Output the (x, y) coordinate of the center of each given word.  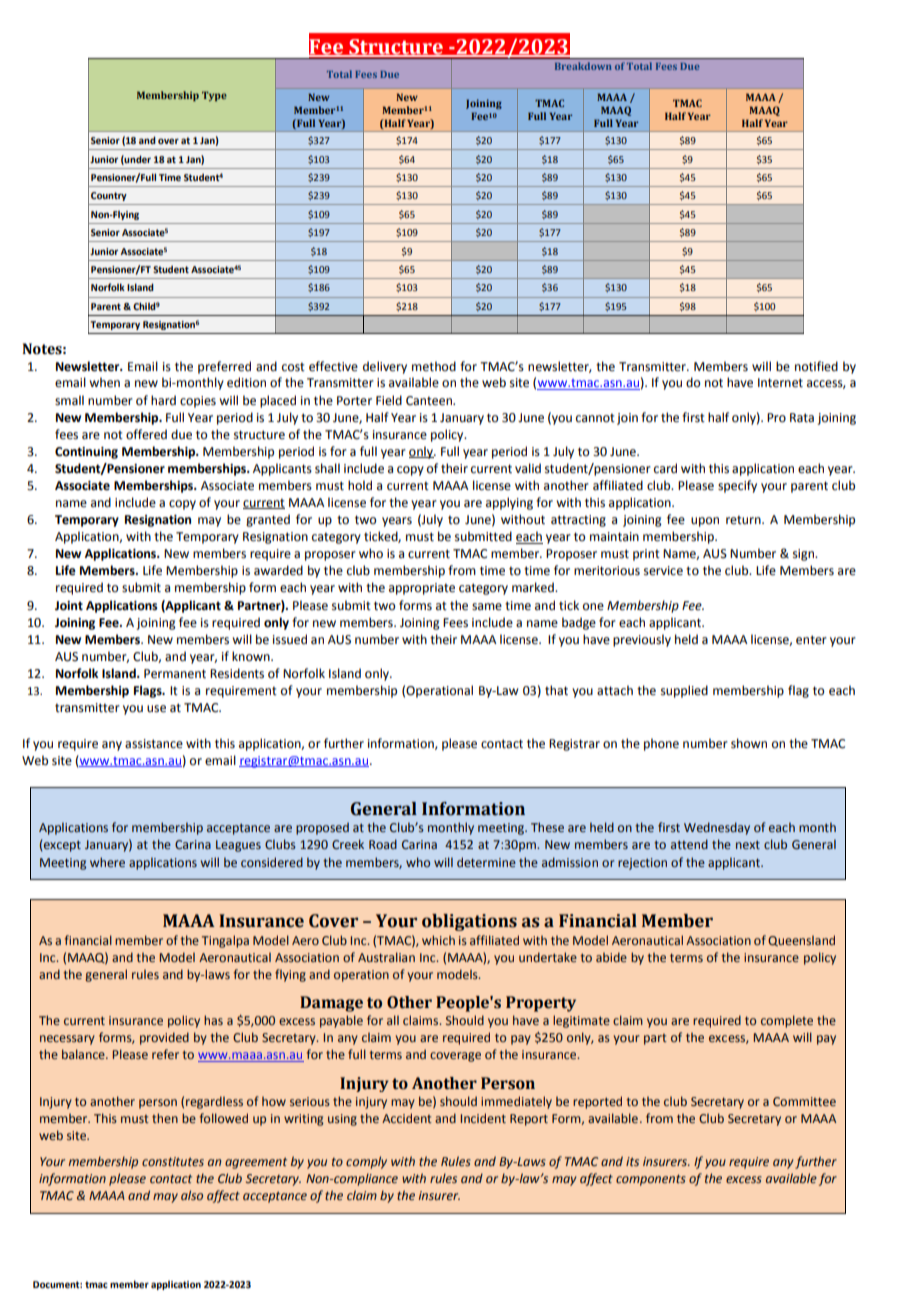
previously (642, 640)
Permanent (175, 674)
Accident (407, 1118)
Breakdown (583, 66)
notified (816, 366)
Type (214, 96)
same (487, 607)
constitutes (173, 1161)
